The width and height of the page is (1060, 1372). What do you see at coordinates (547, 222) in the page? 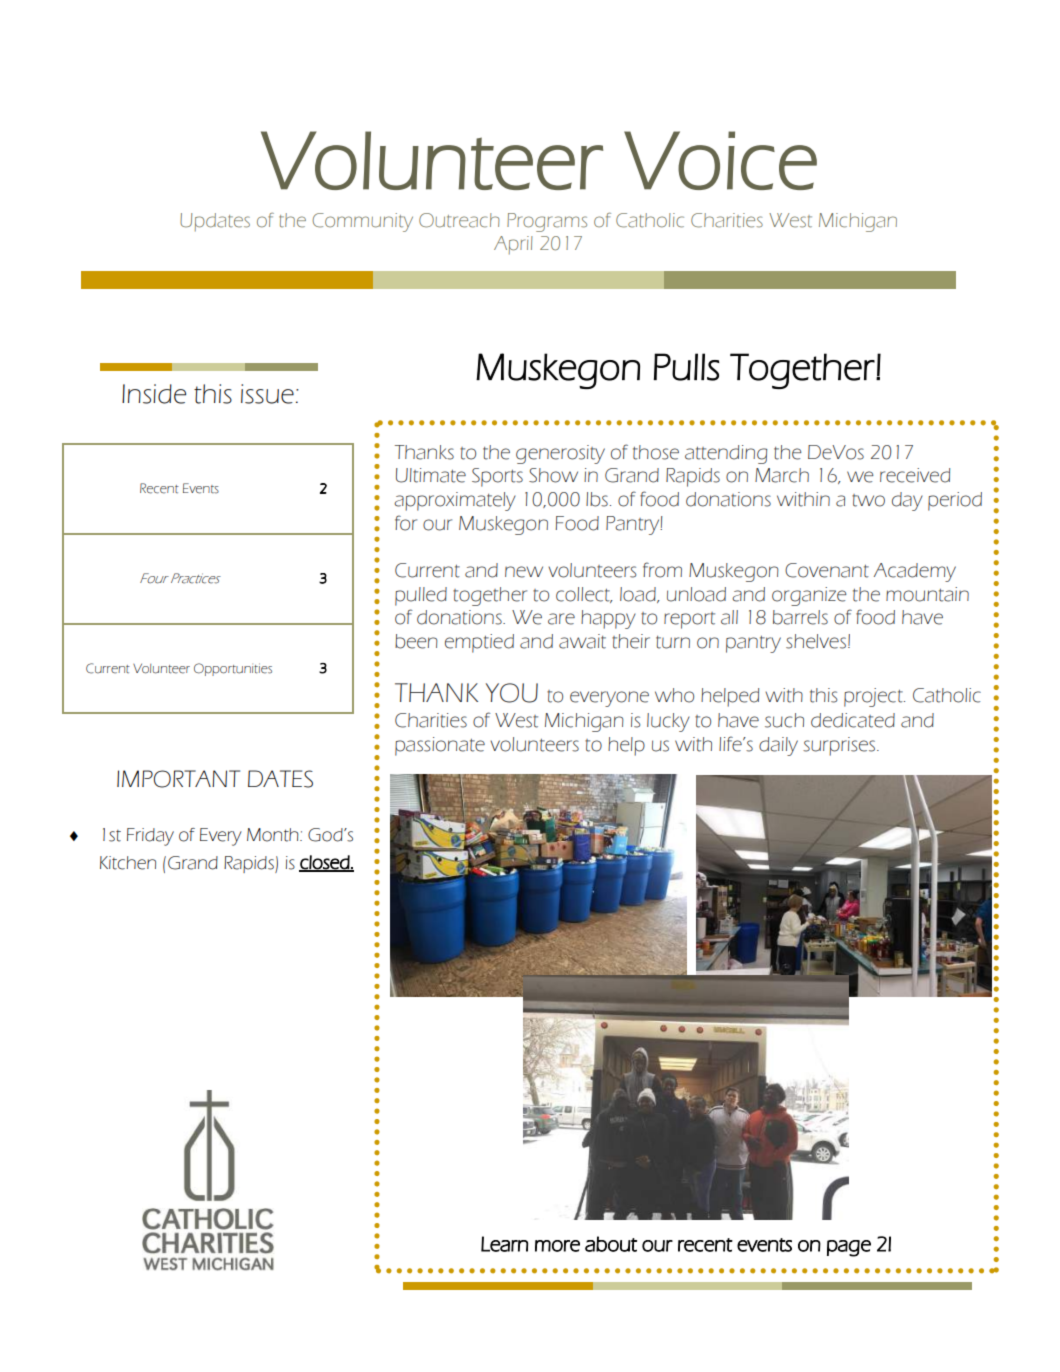
I see `Programs` at bounding box center [547, 222].
